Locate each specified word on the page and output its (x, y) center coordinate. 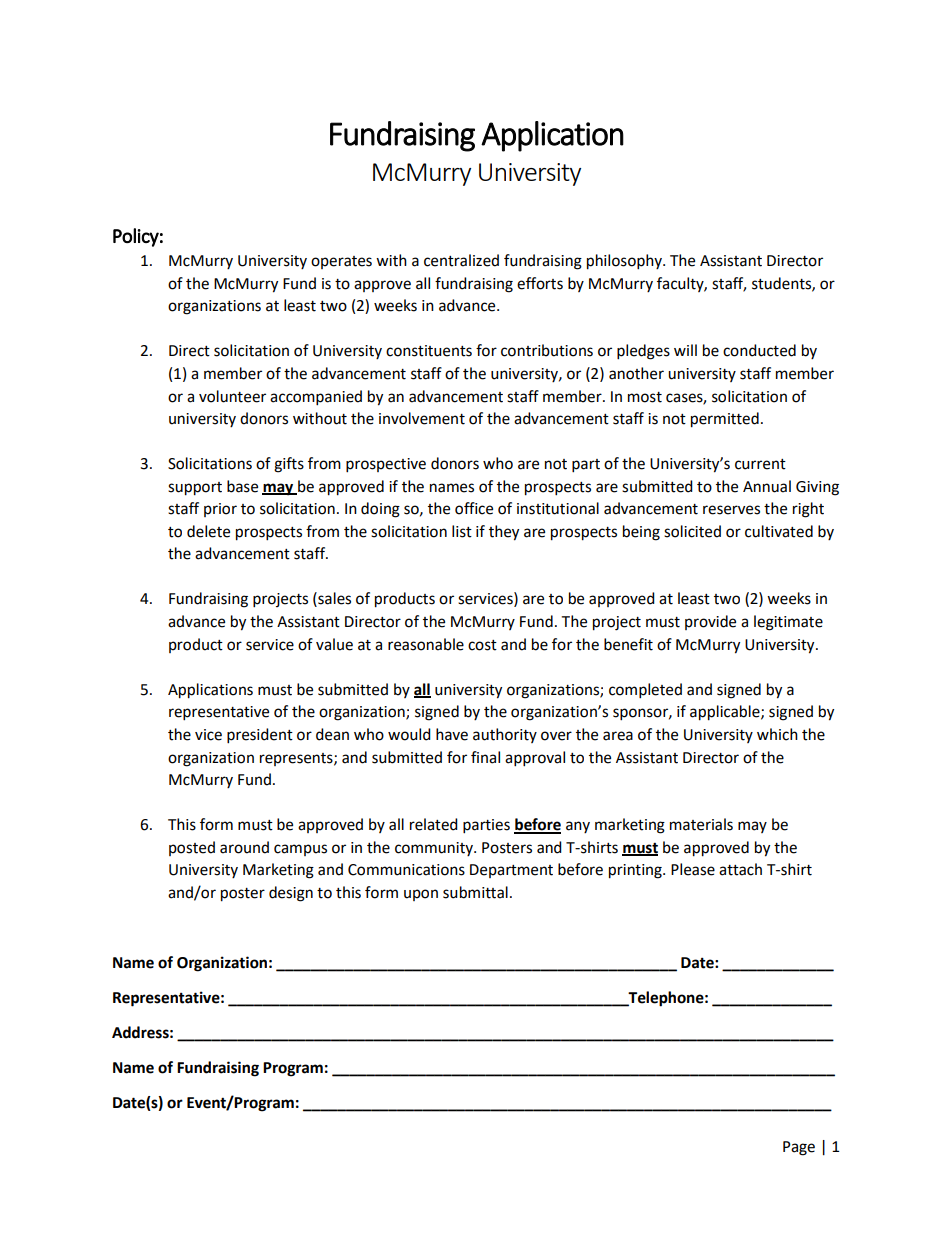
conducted (759, 350)
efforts (540, 283)
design (291, 894)
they (504, 533)
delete (208, 531)
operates (341, 262)
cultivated (779, 531)
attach (740, 869)
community (435, 849)
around (244, 847)
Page (799, 1148)
